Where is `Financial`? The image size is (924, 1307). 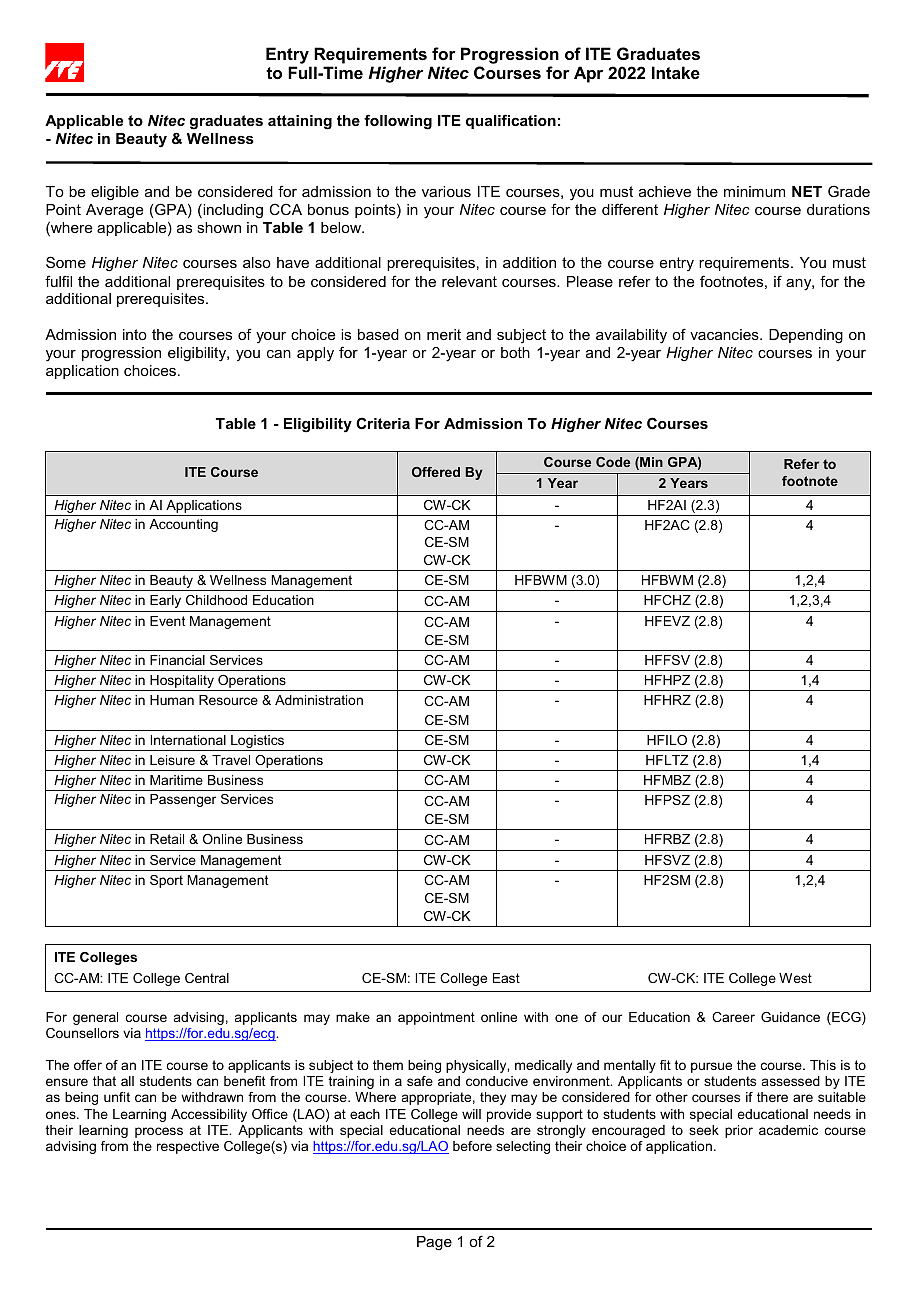
Financial is located at coordinates (177, 660).
